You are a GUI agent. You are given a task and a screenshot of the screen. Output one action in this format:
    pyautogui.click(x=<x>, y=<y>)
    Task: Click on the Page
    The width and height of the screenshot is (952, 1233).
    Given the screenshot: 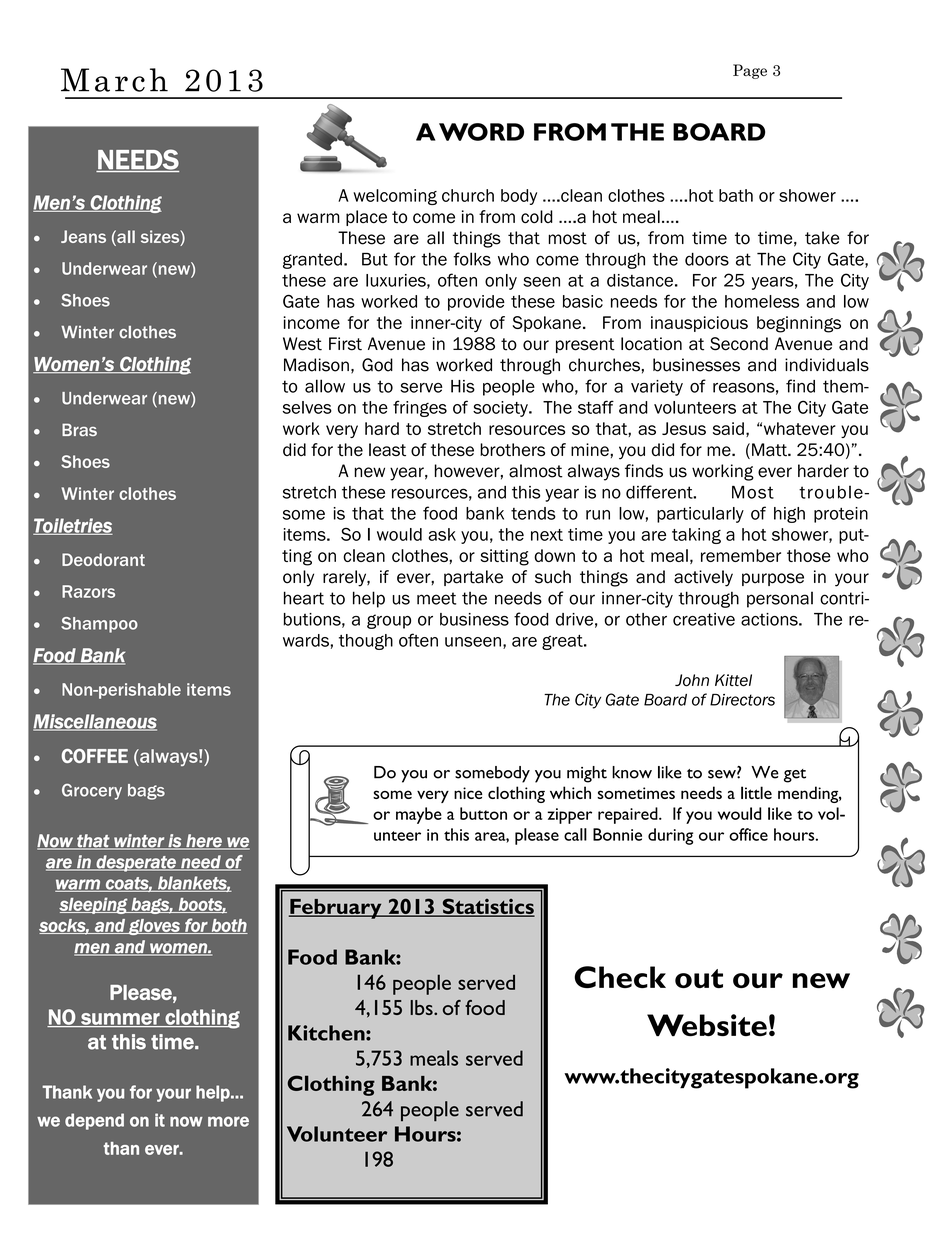 What is the action you would take?
    pyautogui.click(x=750, y=71)
